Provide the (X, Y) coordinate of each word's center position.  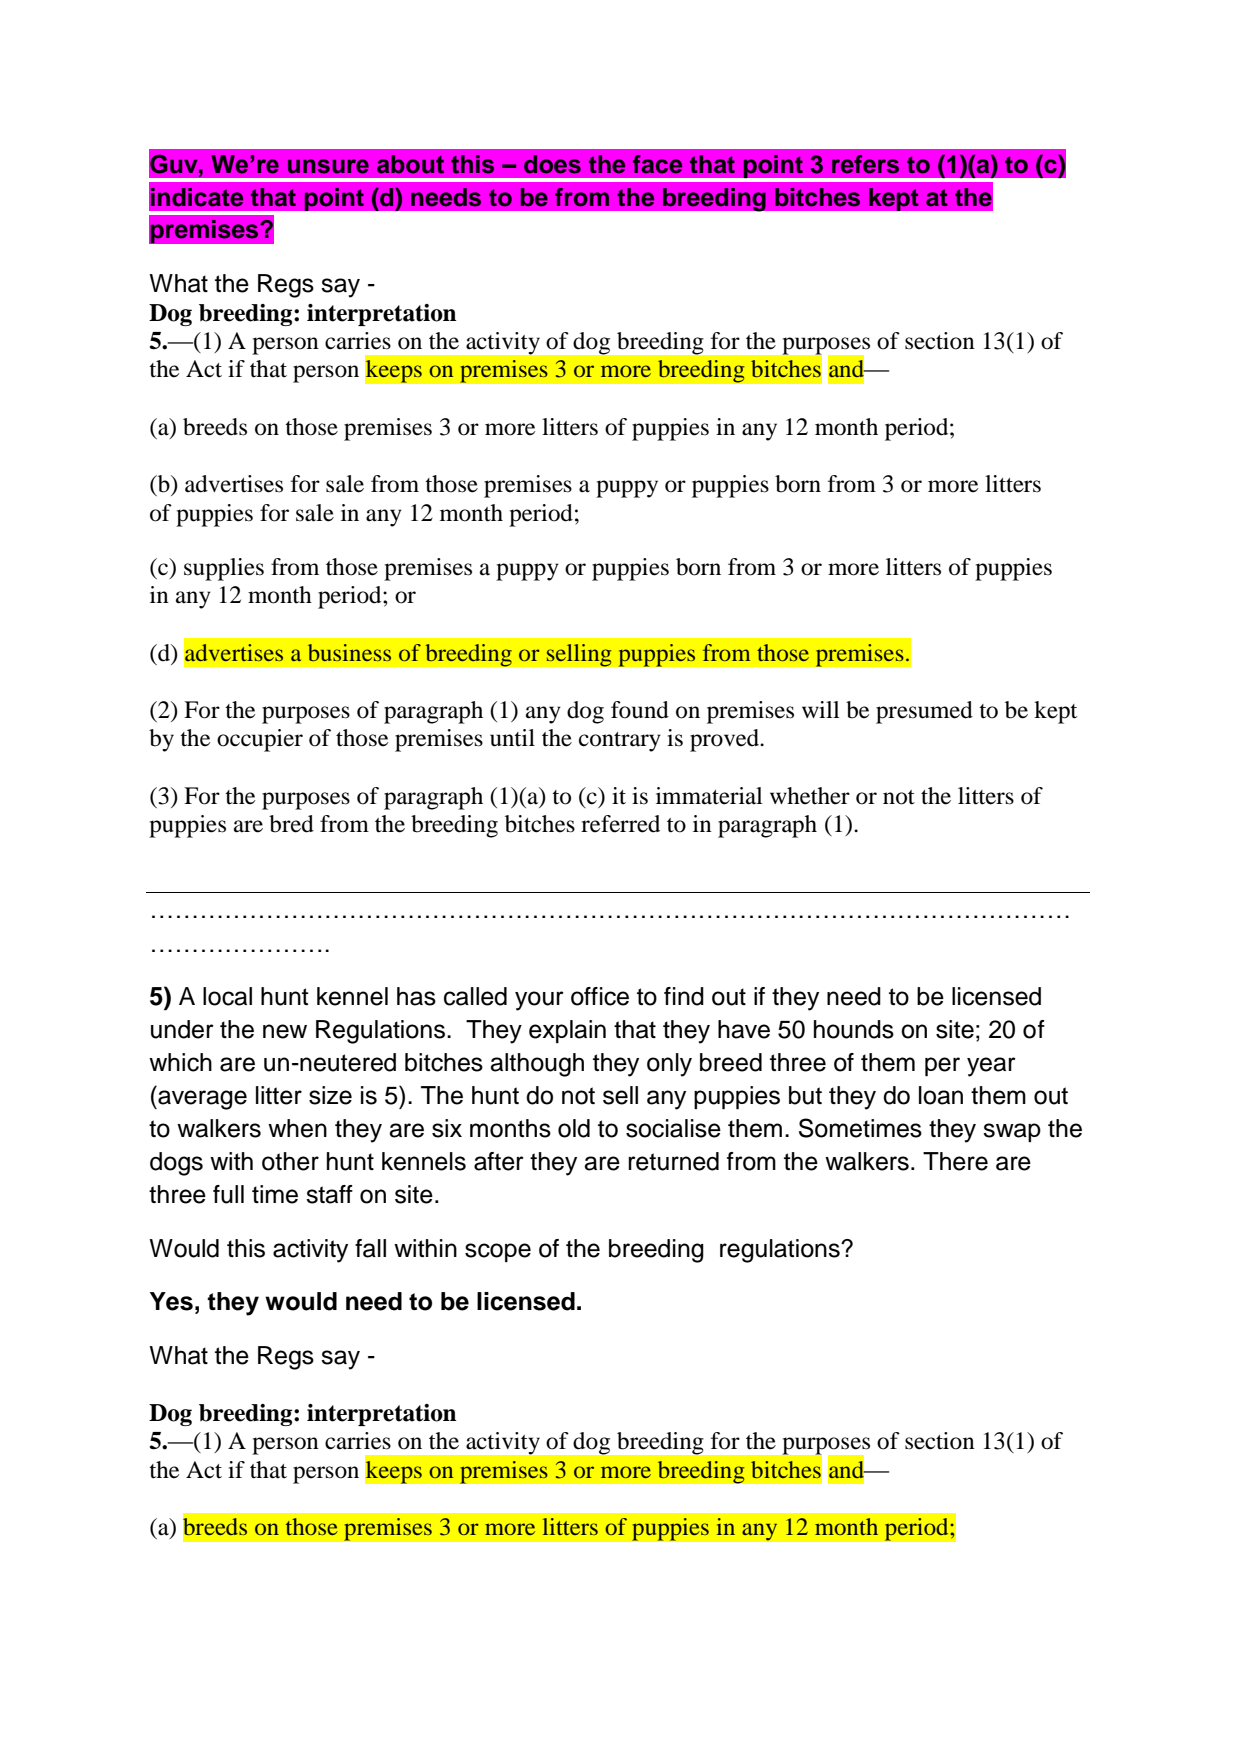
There (955, 1161)
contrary (620, 742)
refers (865, 164)
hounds (854, 1029)
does (552, 164)
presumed (924, 712)
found (640, 710)
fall (370, 1248)
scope (498, 1252)
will (821, 709)
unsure (328, 166)
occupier (260, 740)
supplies (224, 569)
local (227, 996)
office (600, 996)
